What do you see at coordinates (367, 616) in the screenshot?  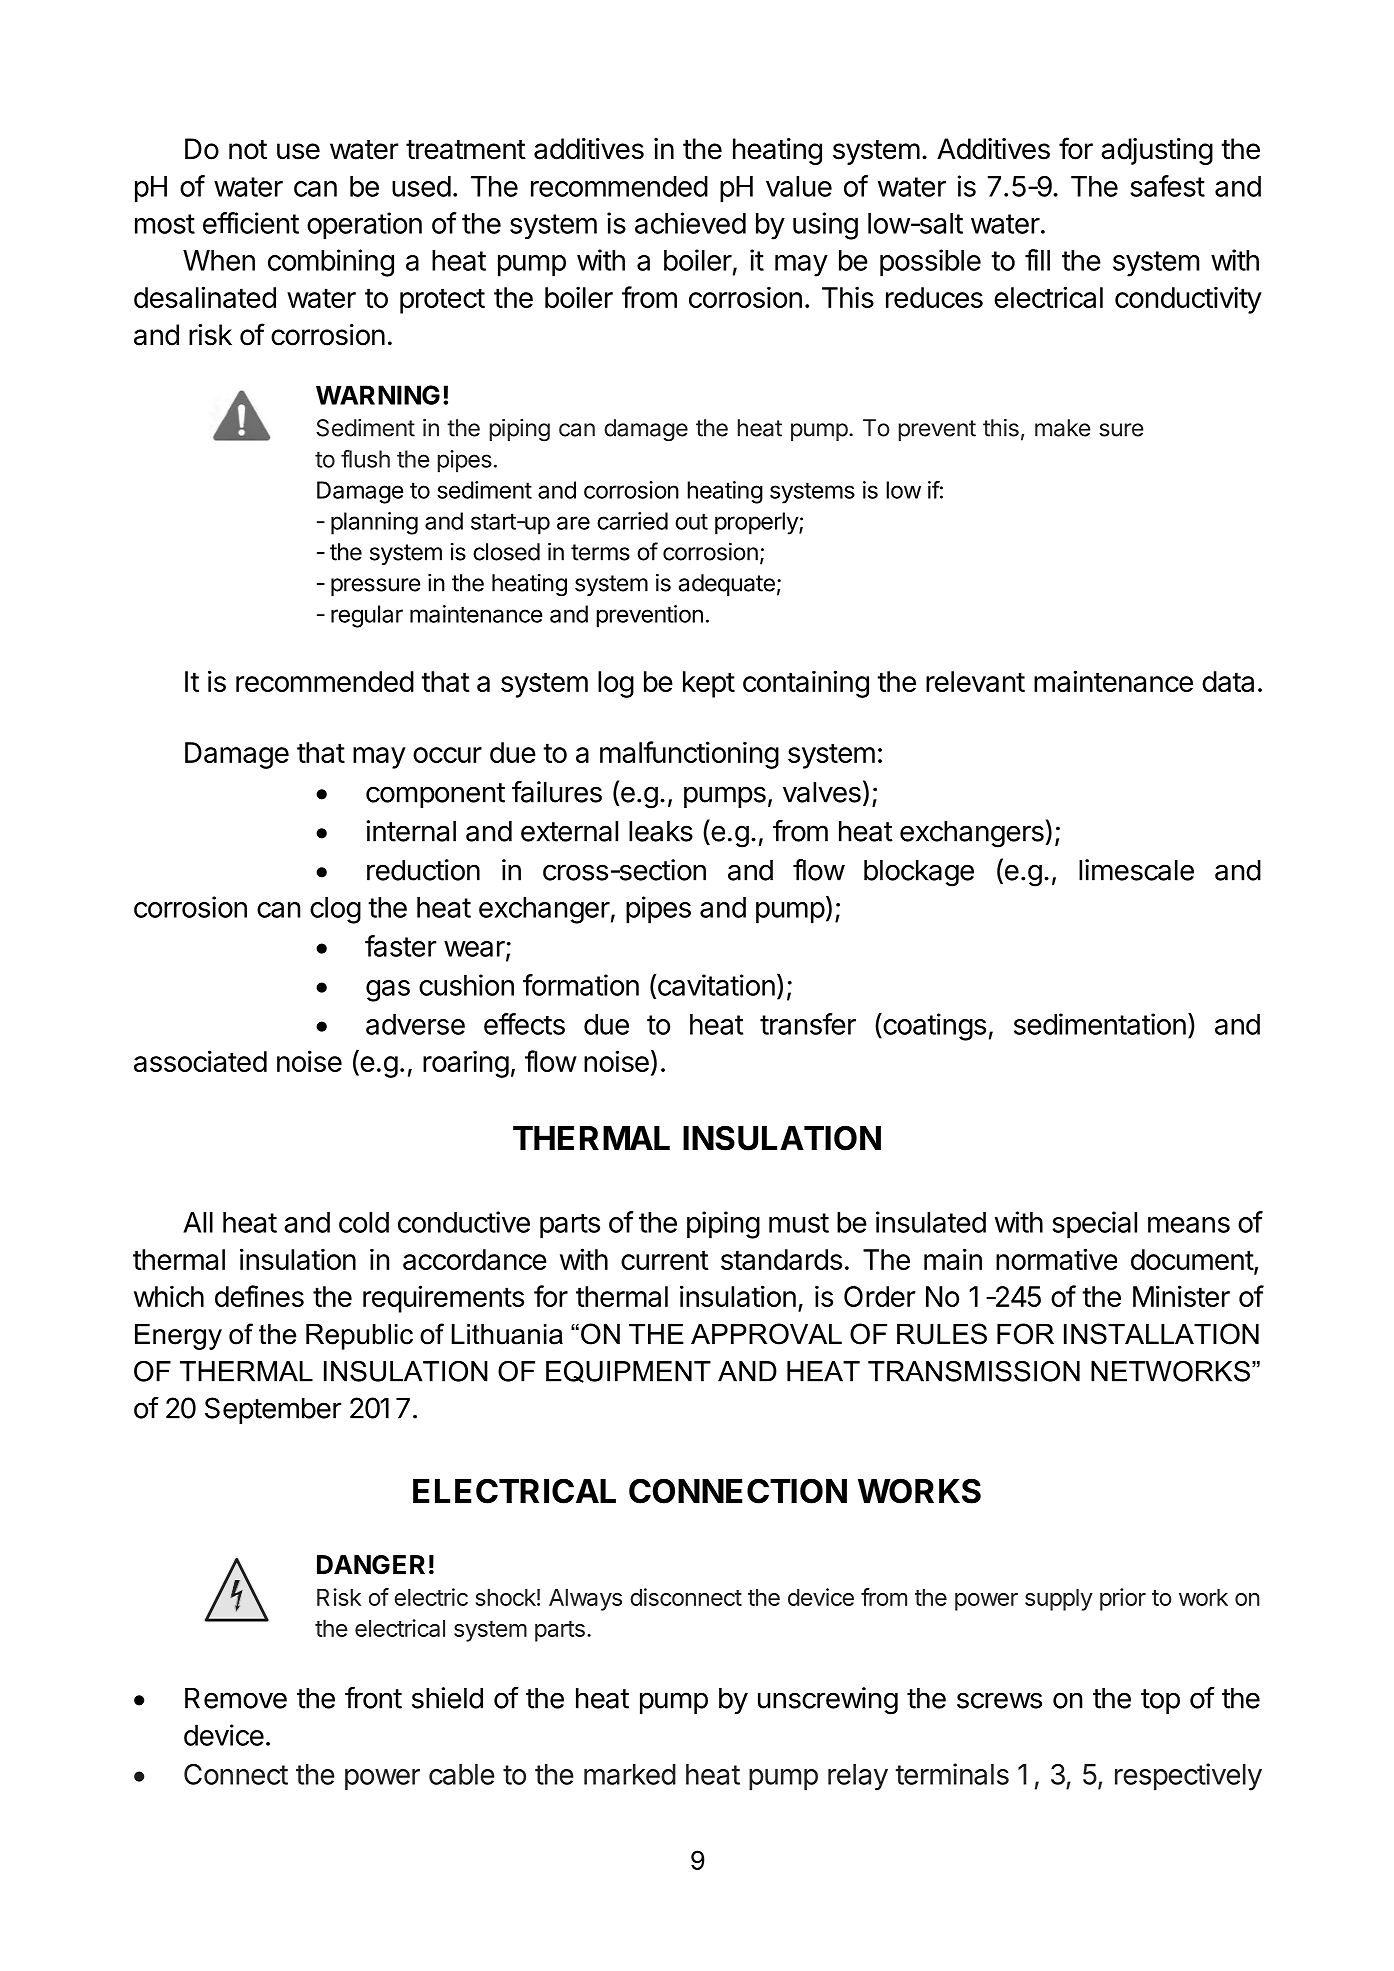 I see `regular` at bounding box center [367, 616].
